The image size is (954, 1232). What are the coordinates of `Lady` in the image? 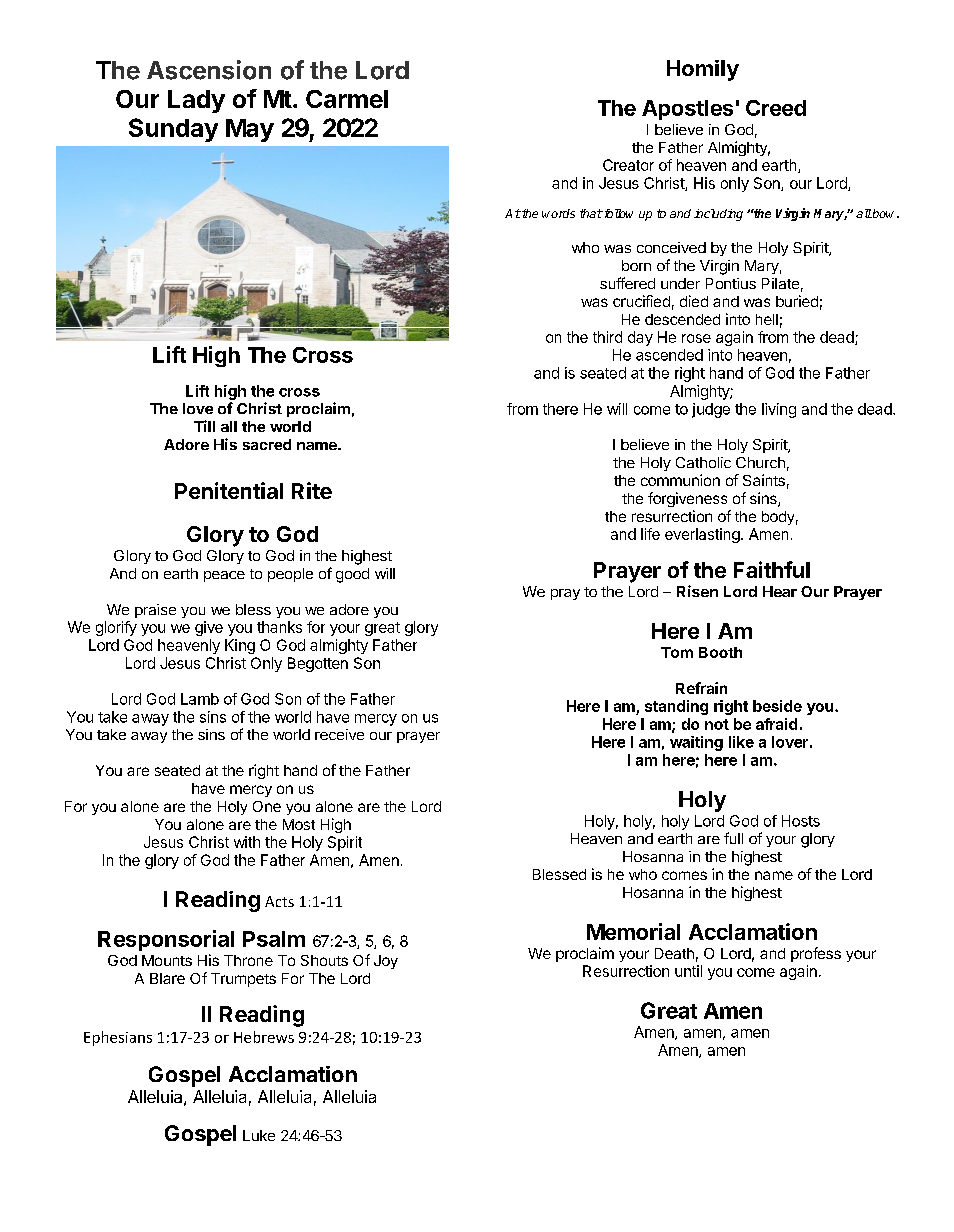 It's located at (196, 101).
